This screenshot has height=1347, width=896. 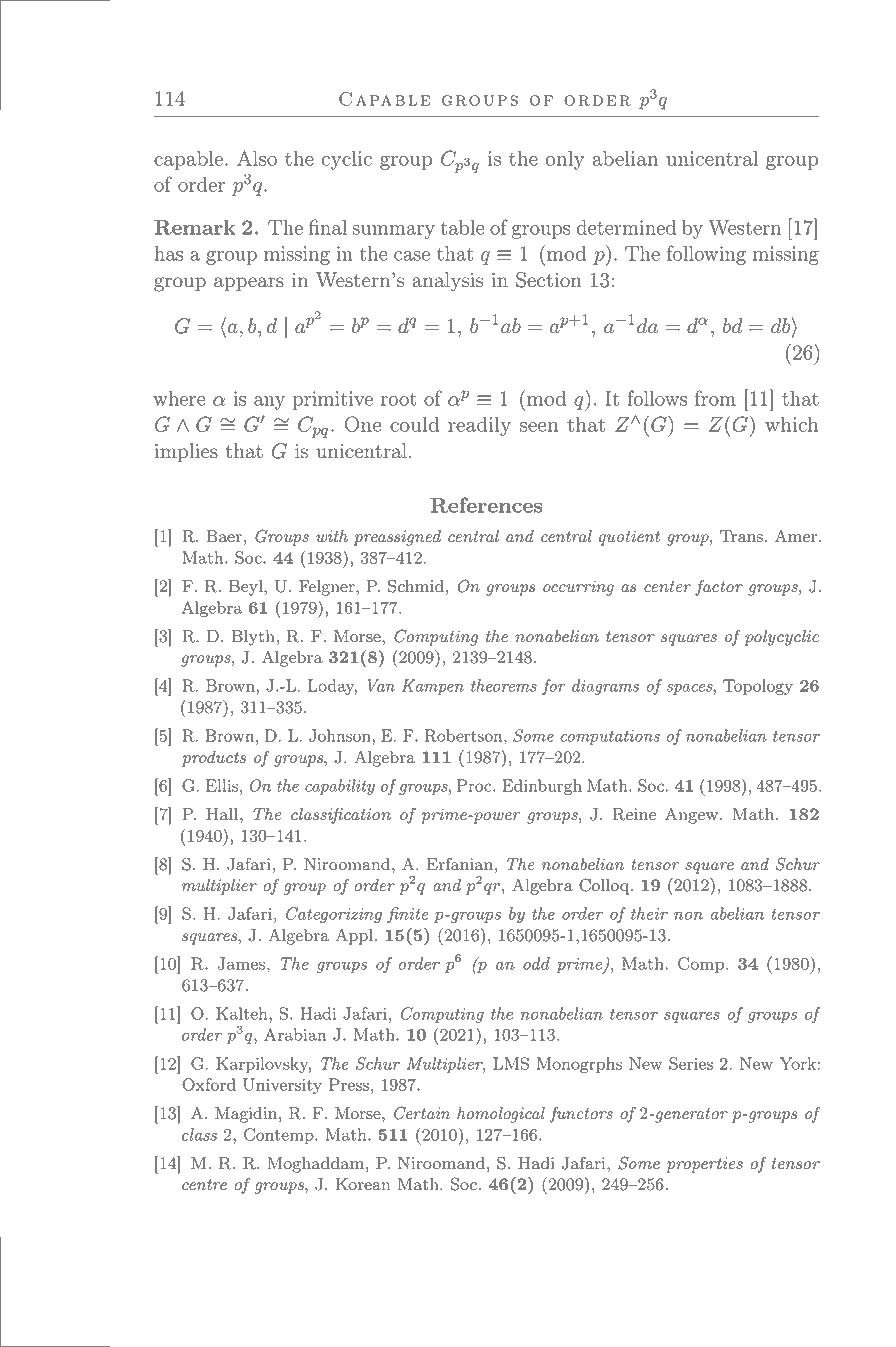 I want to click on Magidin, so click(x=247, y=1115).
